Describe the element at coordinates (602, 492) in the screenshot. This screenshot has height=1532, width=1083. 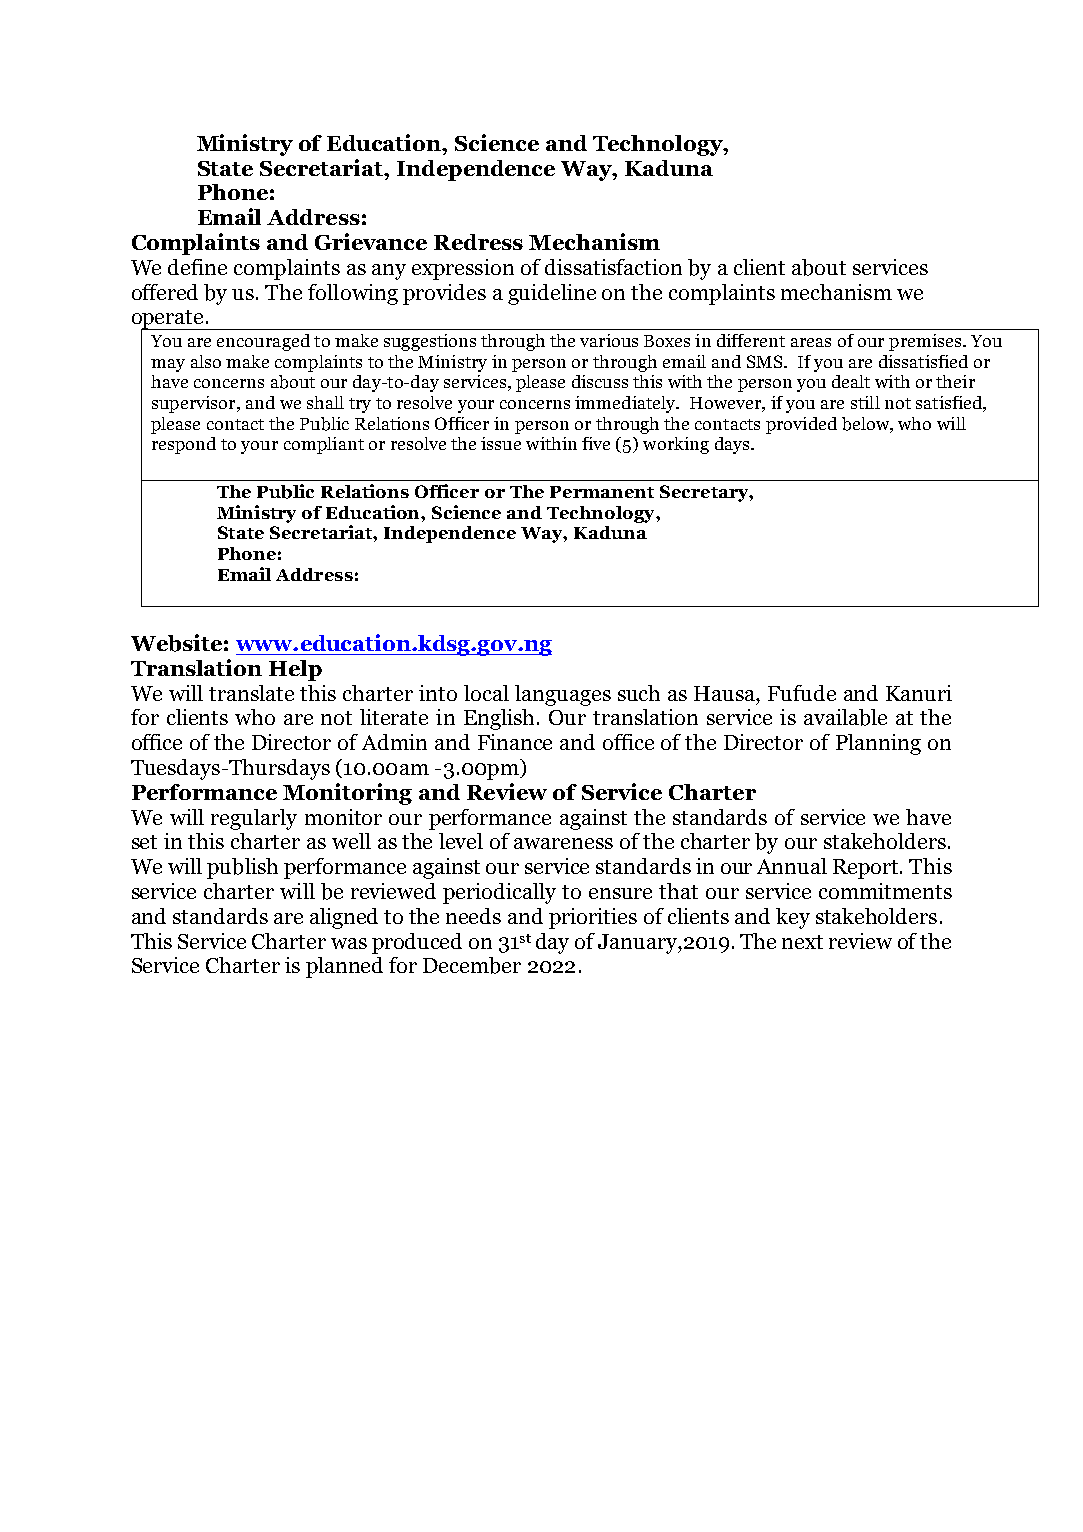
I see `Permanent` at that location.
